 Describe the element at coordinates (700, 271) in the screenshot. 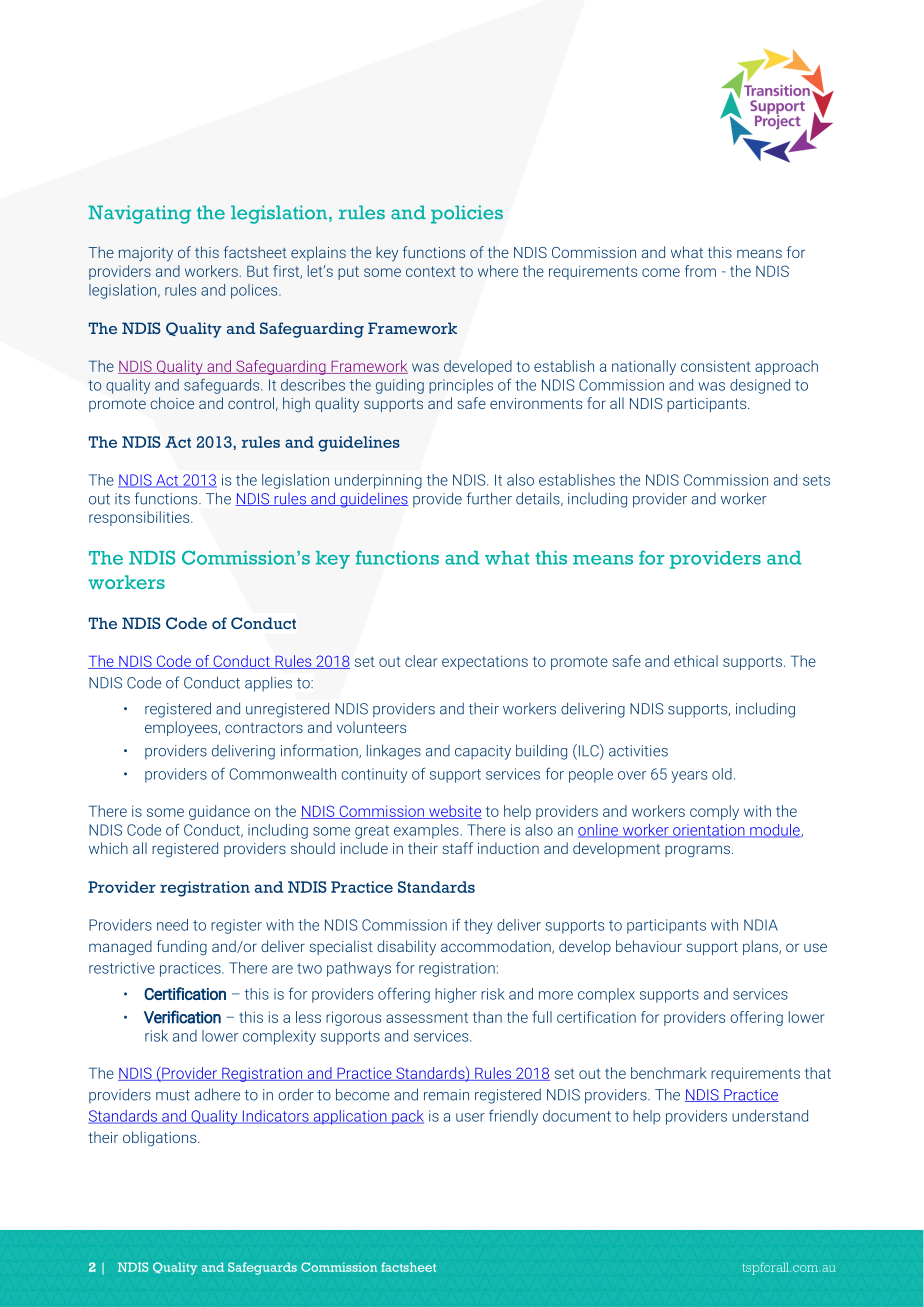

I see `from` at that location.
